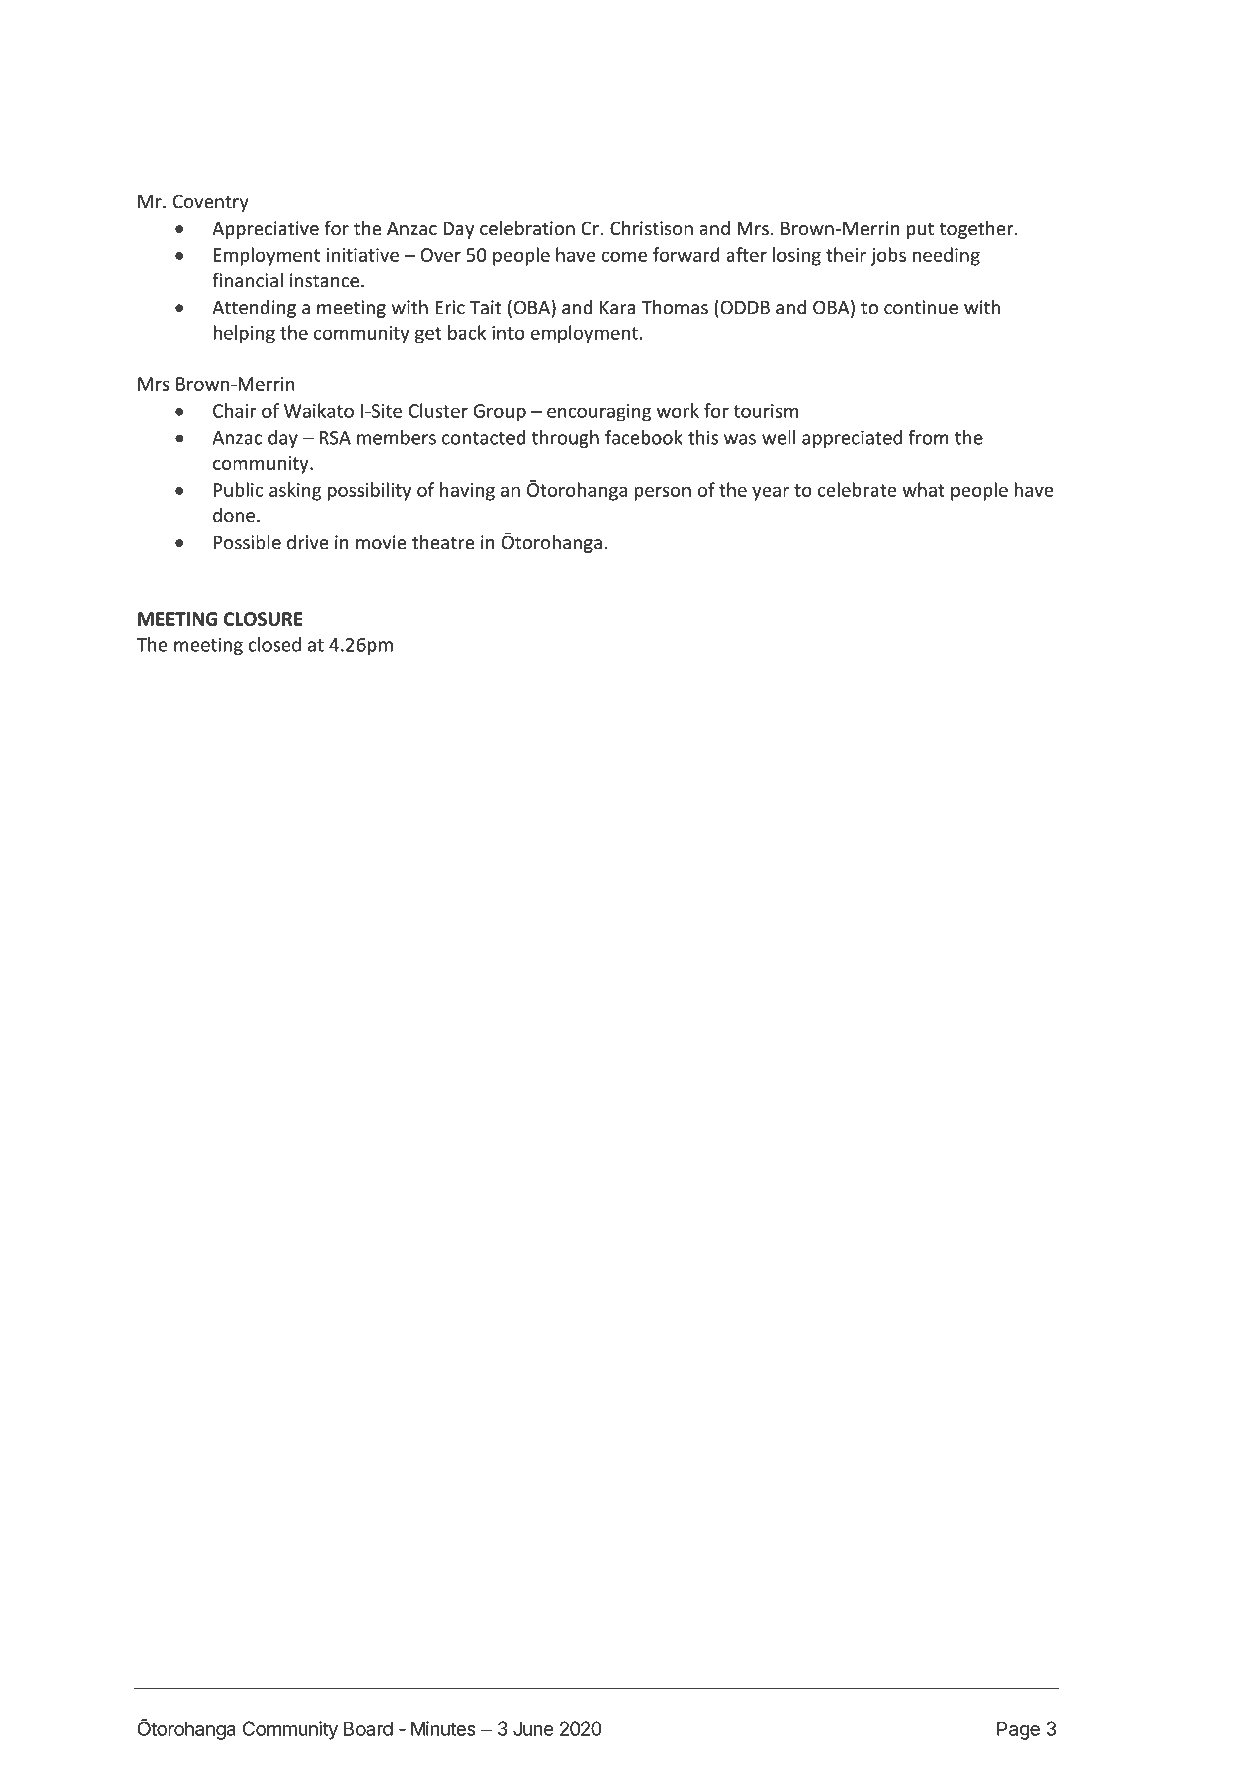 The image size is (1249, 1767). I want to click on Page, so click(1018, 1730).
